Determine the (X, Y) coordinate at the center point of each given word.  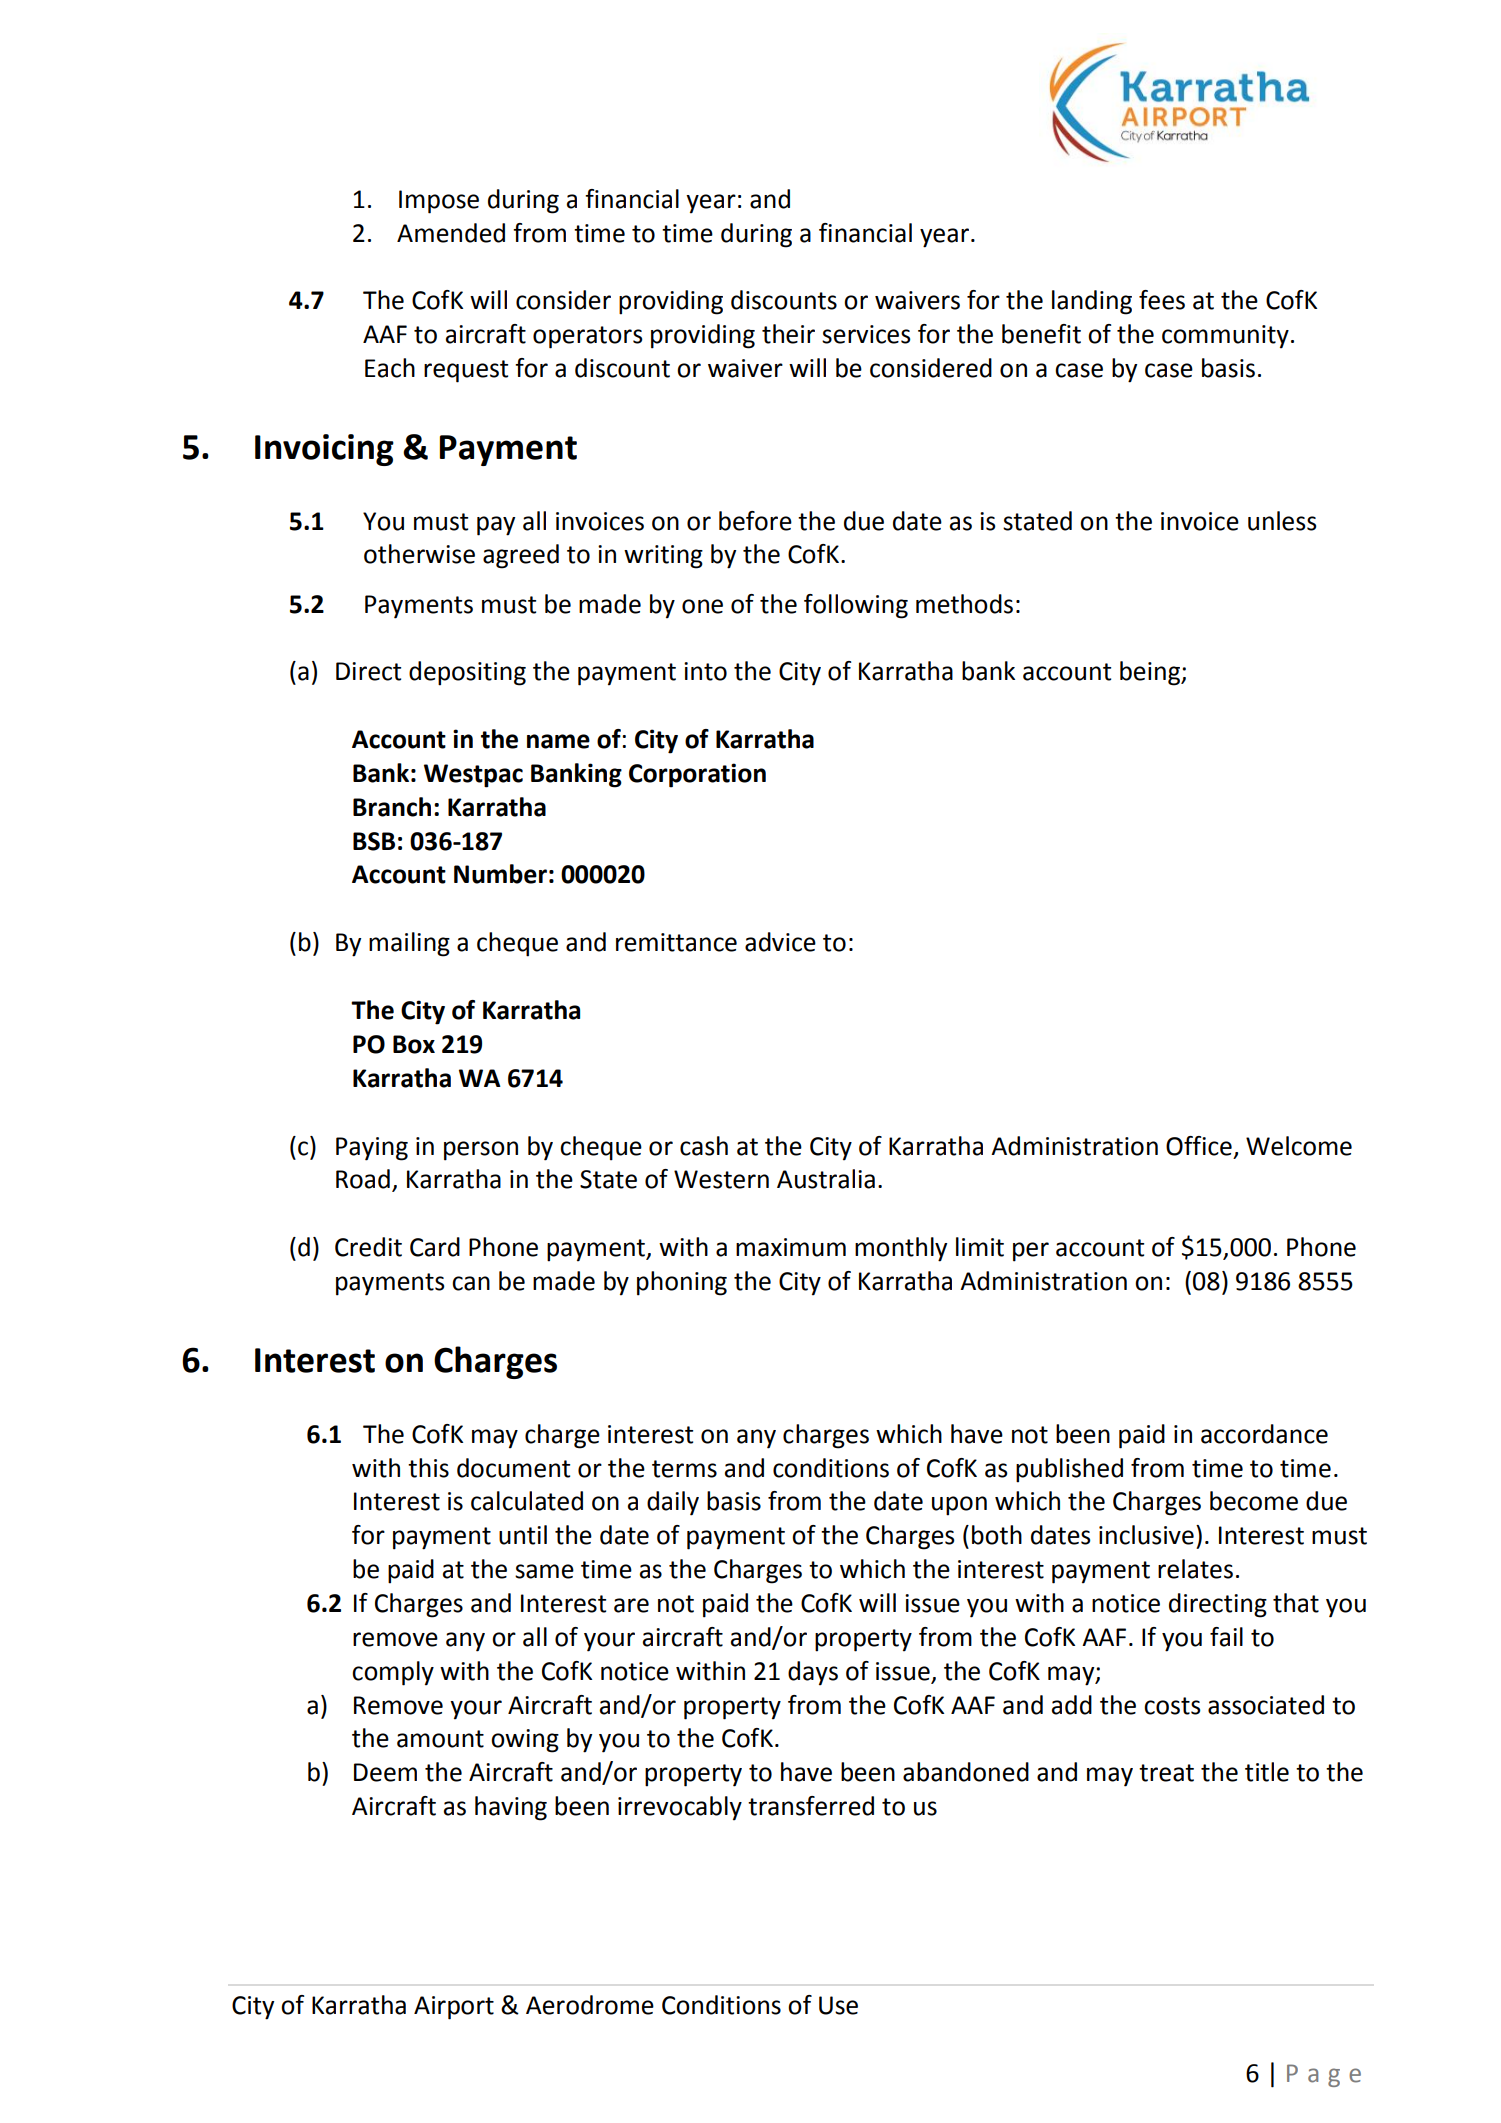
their (788, 334)
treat (1166, 1773)
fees (1162, 300)
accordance (1264, 1434)
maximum (791, 1247)
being (1151, 673)
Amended (451, 233)
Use (838, 2005)
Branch (392, 807)
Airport (454, 2008)
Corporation (697, 775)
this (428, 1468)
